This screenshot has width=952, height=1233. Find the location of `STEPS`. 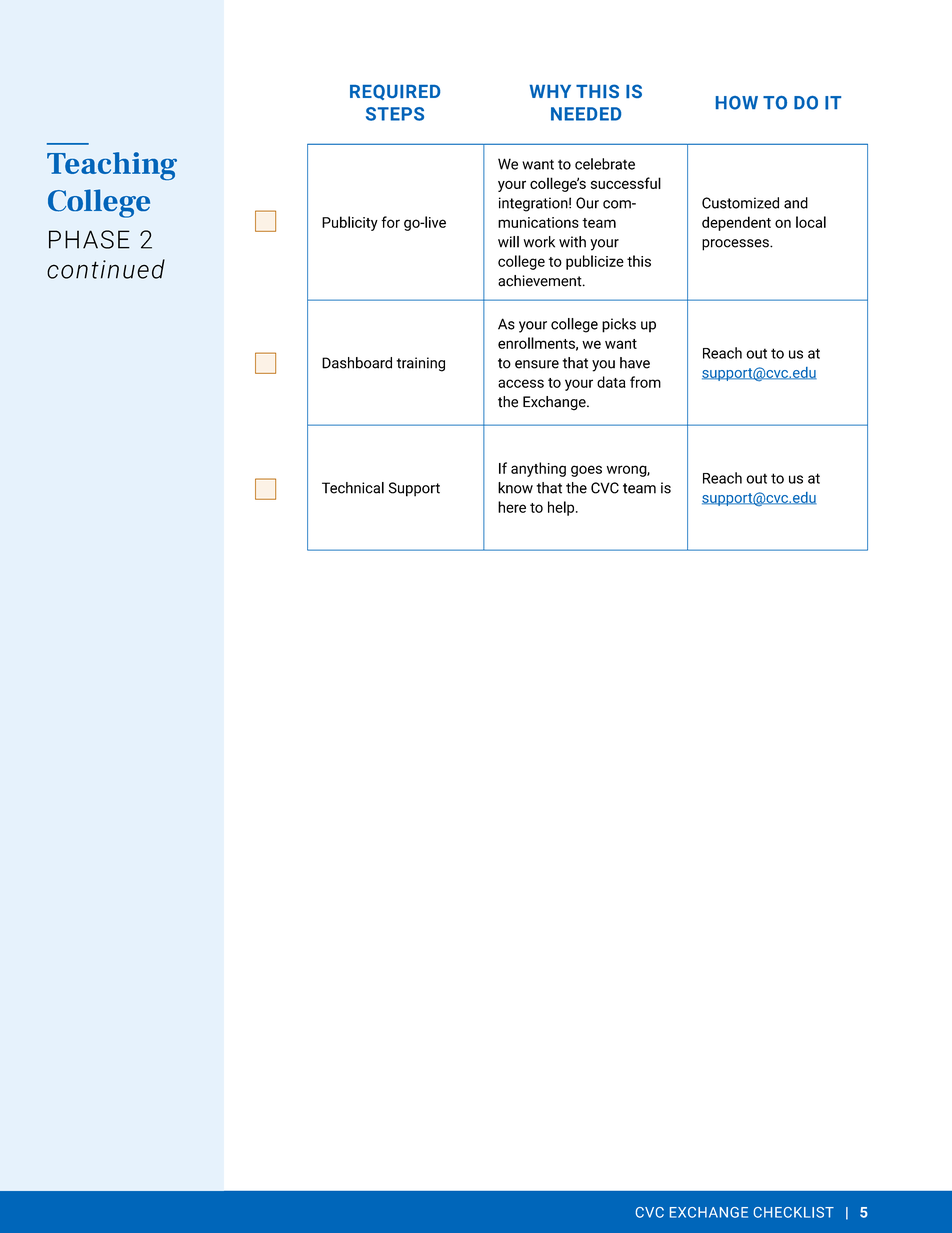

STEPS is located at coordinates (395, 114).
